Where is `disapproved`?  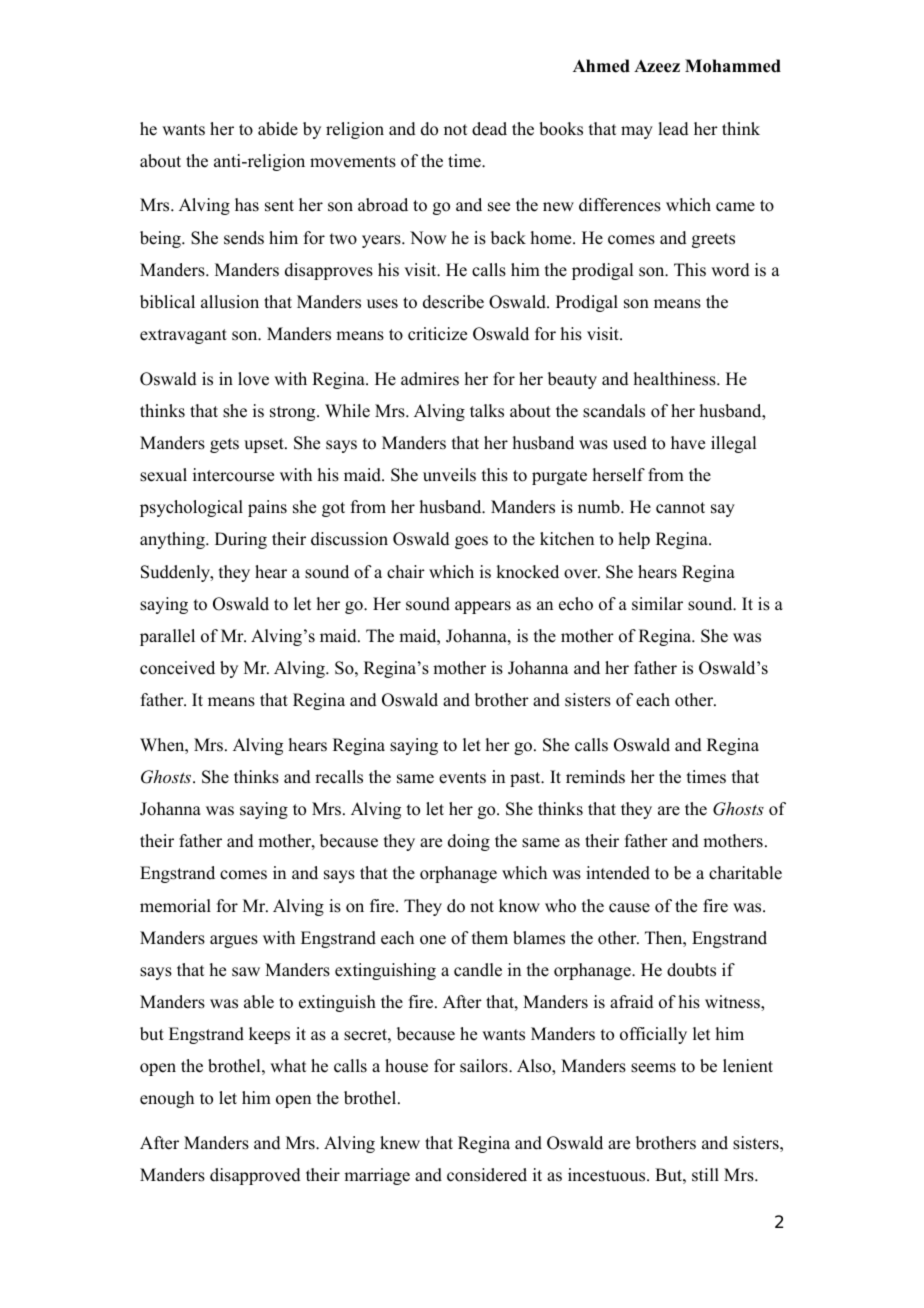
disapproved is located at coordinates (255, 1176).
